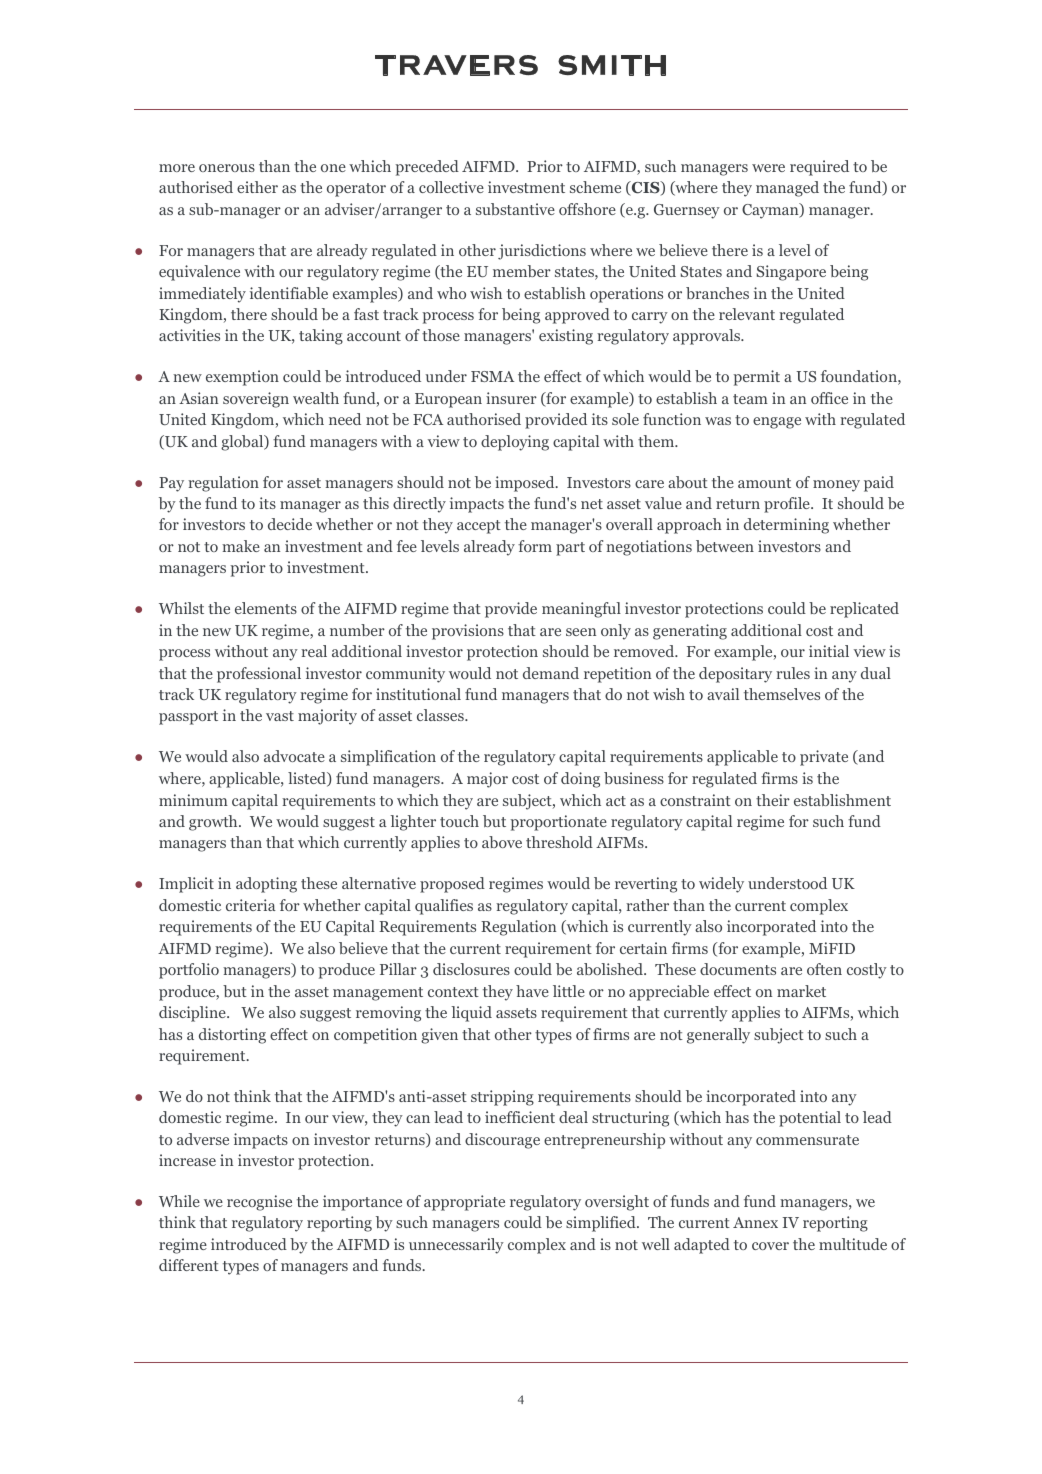 Image resolution: width=1042 pixels, height=1474 pixels. Describe the element at coordinates (793, 673) in the document. I see `rules` at that location.
